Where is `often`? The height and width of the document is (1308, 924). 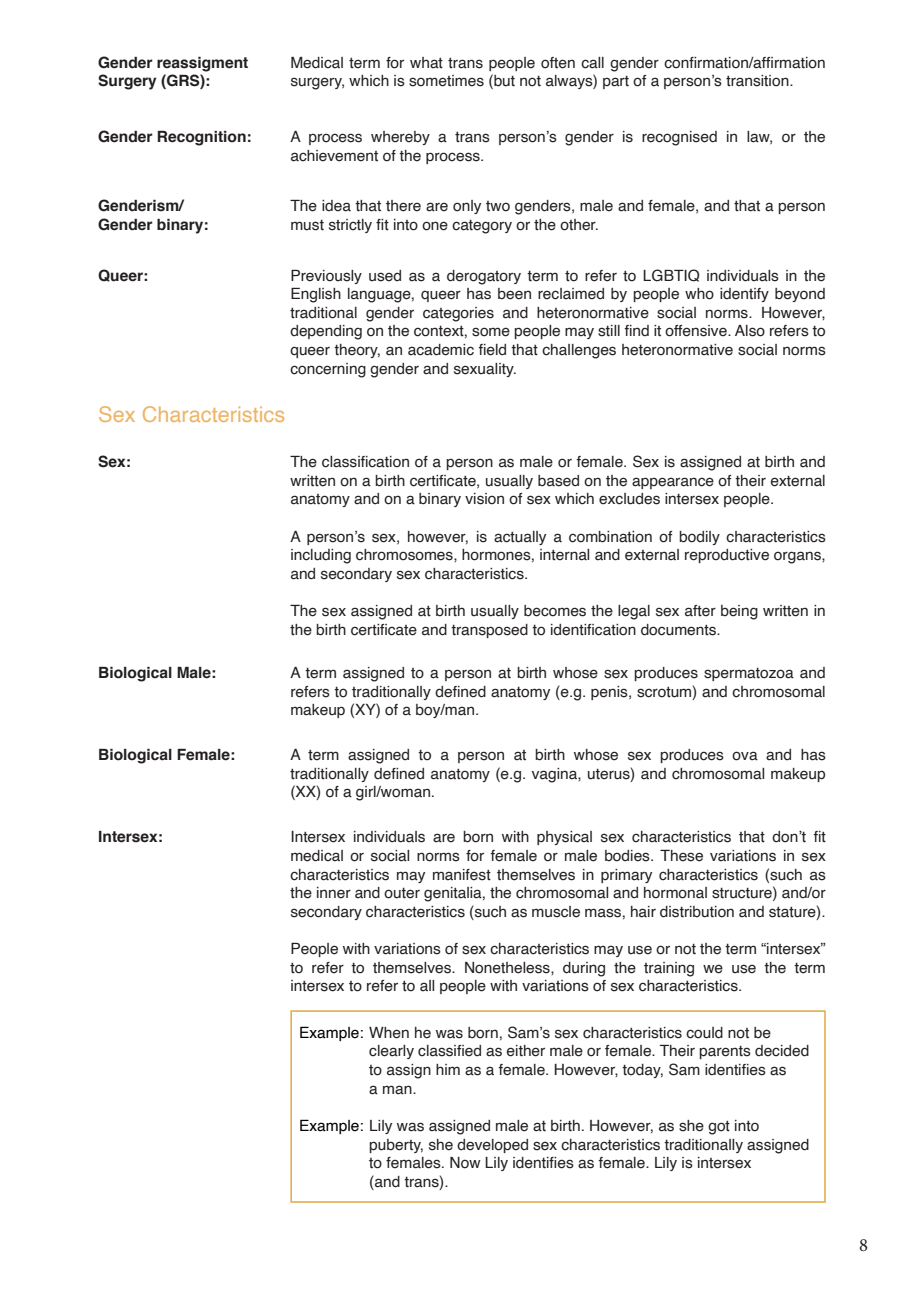
often is located at coordinates (558, 63).
